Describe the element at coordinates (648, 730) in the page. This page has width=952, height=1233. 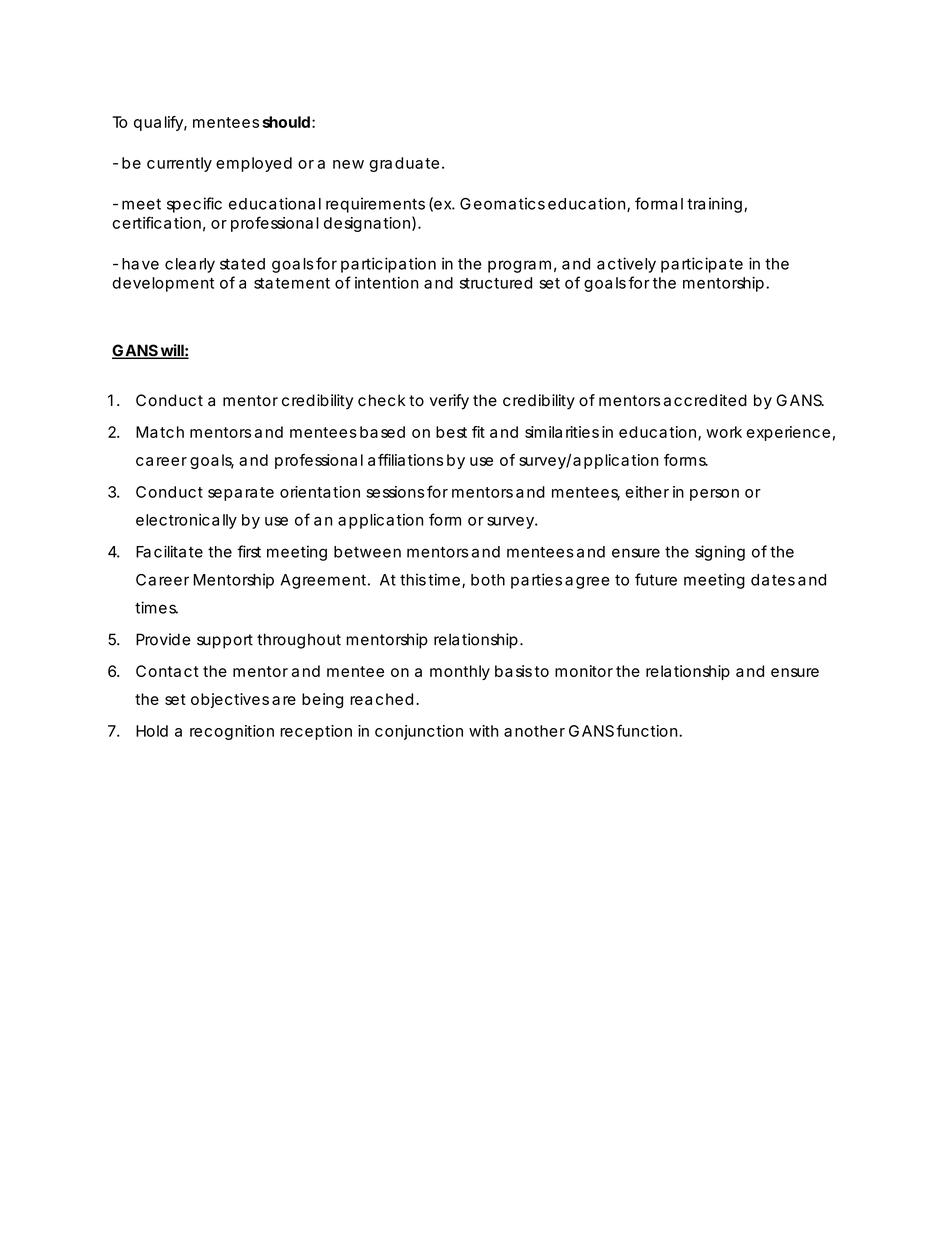
I see `function` at that location.
